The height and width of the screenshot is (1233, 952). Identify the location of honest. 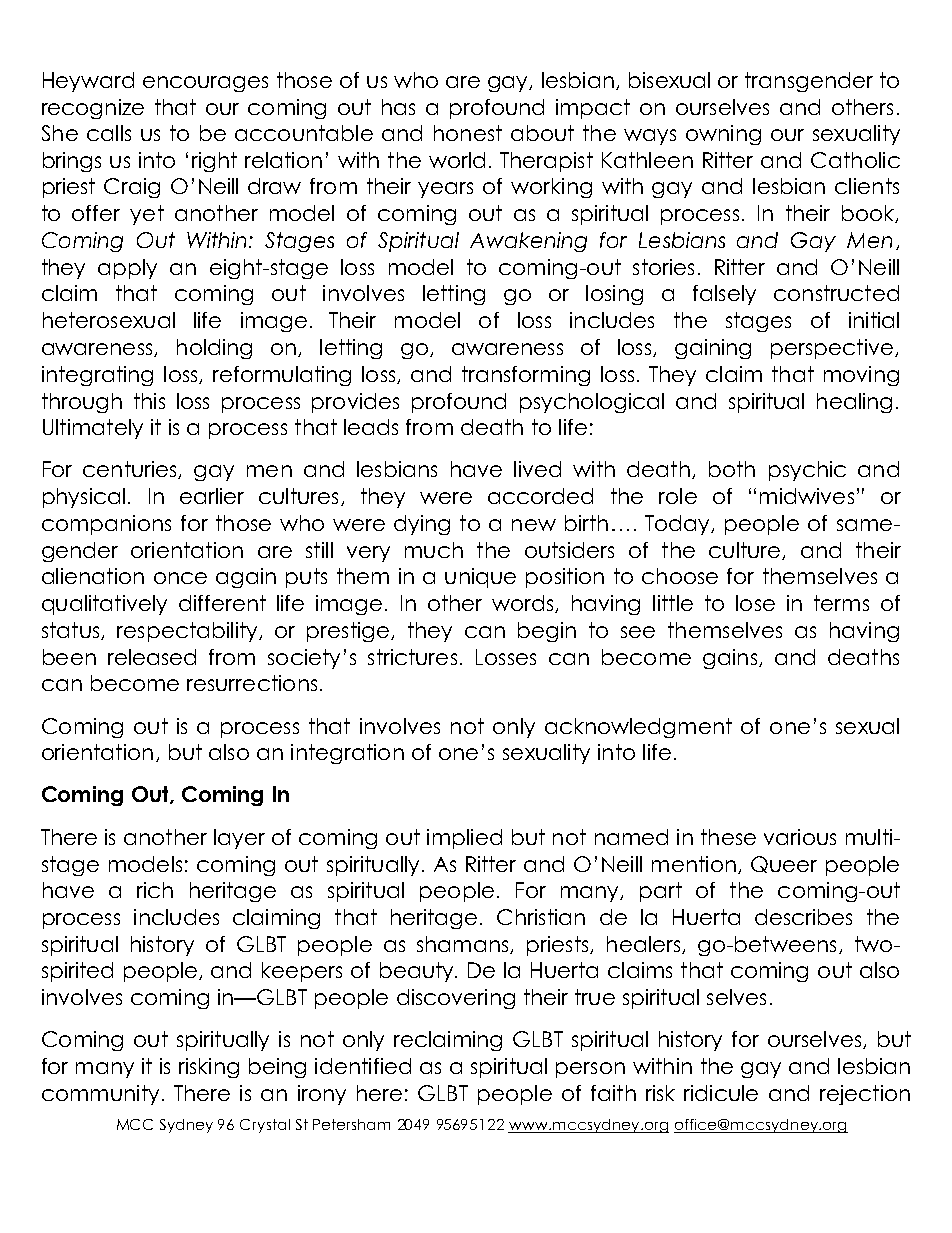
(468, 133).
